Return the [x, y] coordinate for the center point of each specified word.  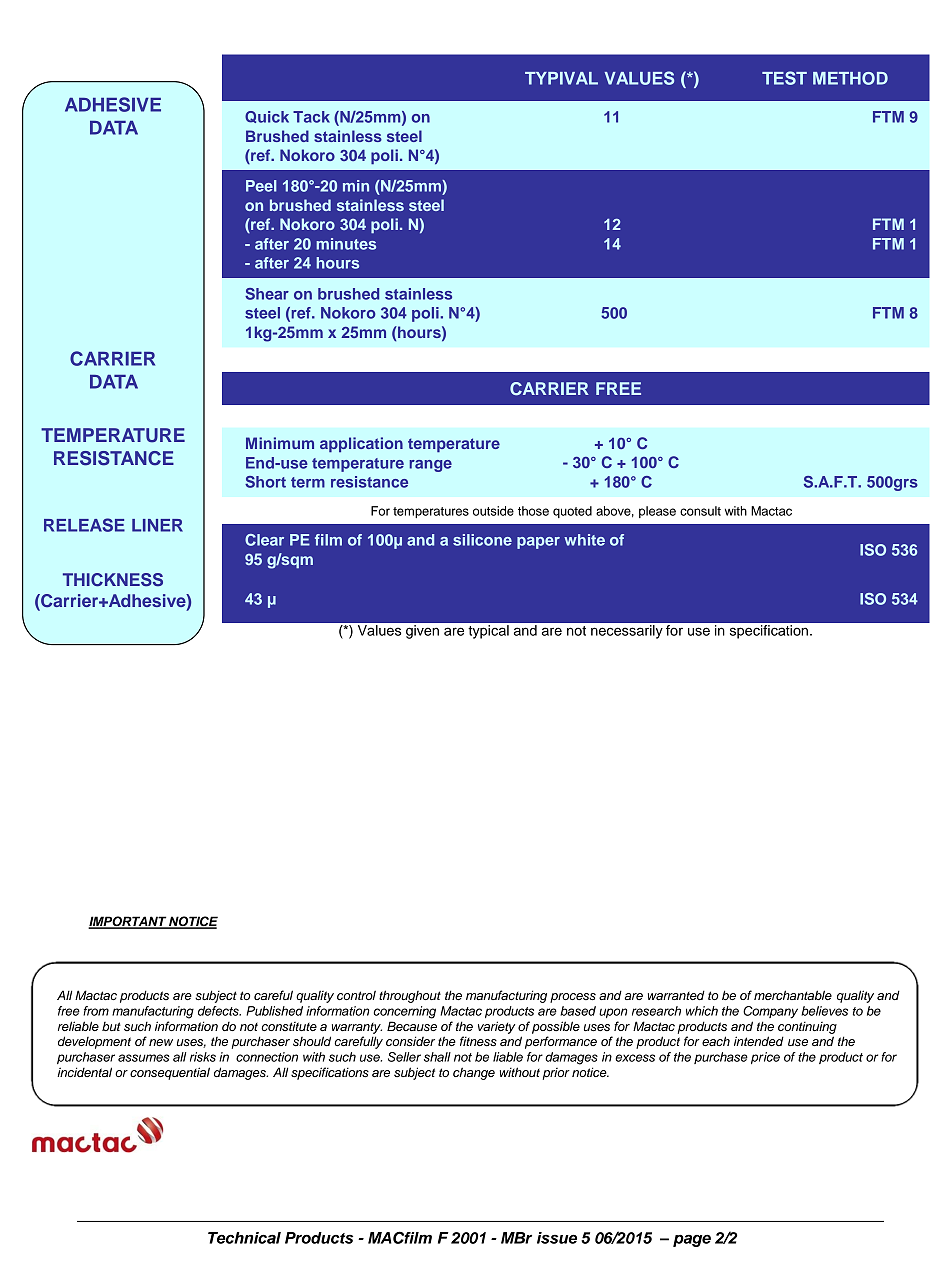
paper [538, 543]
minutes [346, 244]
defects [219, 1011]
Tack [311, 117]
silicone [482, 540]
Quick [267, 117]
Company [770, 1012]
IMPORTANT [128, 922]
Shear [267, 294]
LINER [157, 525]
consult [700, 511]
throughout [410, 996]
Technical [244, 1238]
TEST [784, 78]
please [657, 512]
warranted [676, 995]
